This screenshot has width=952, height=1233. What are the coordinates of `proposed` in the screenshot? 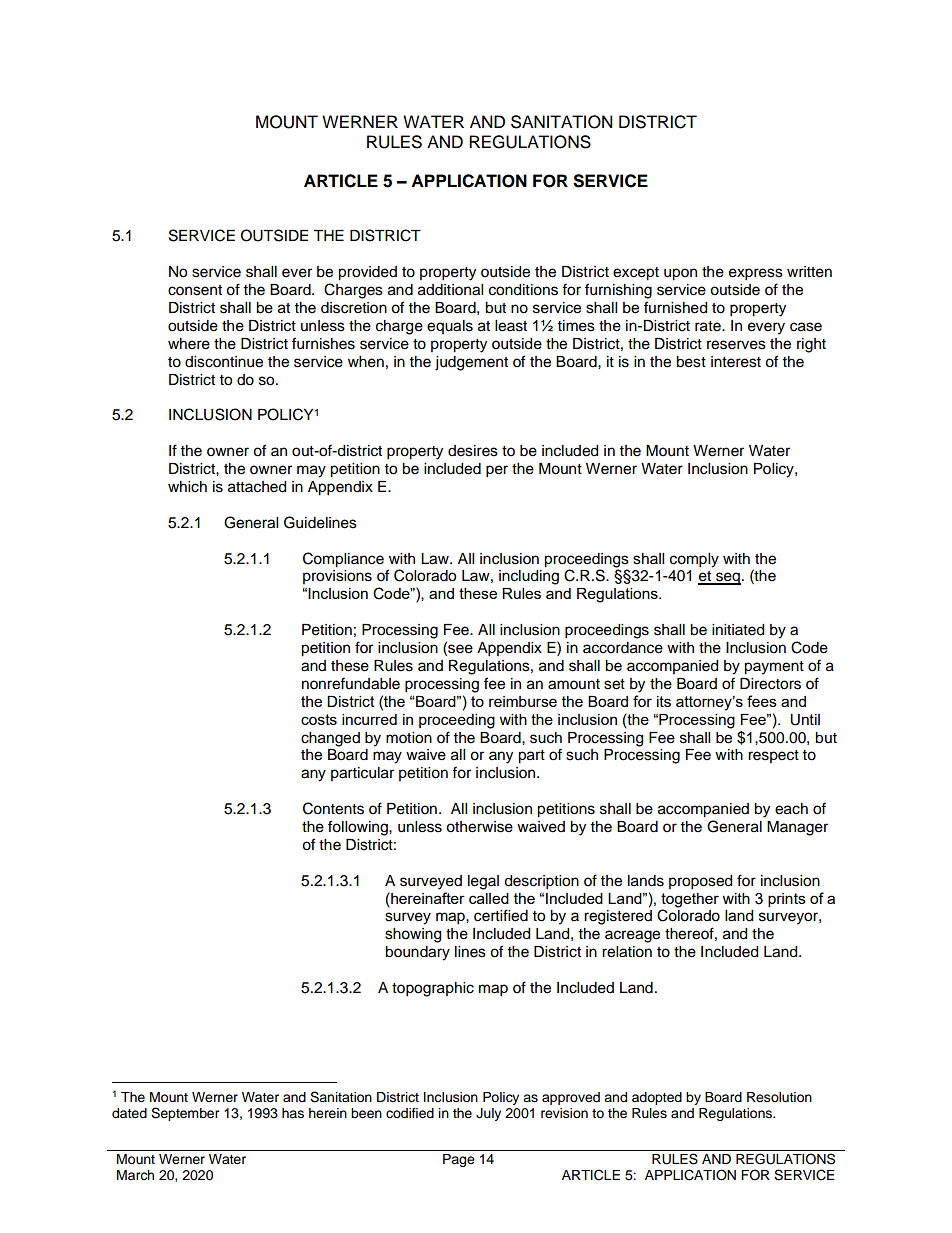 It's located at (700, 882).
